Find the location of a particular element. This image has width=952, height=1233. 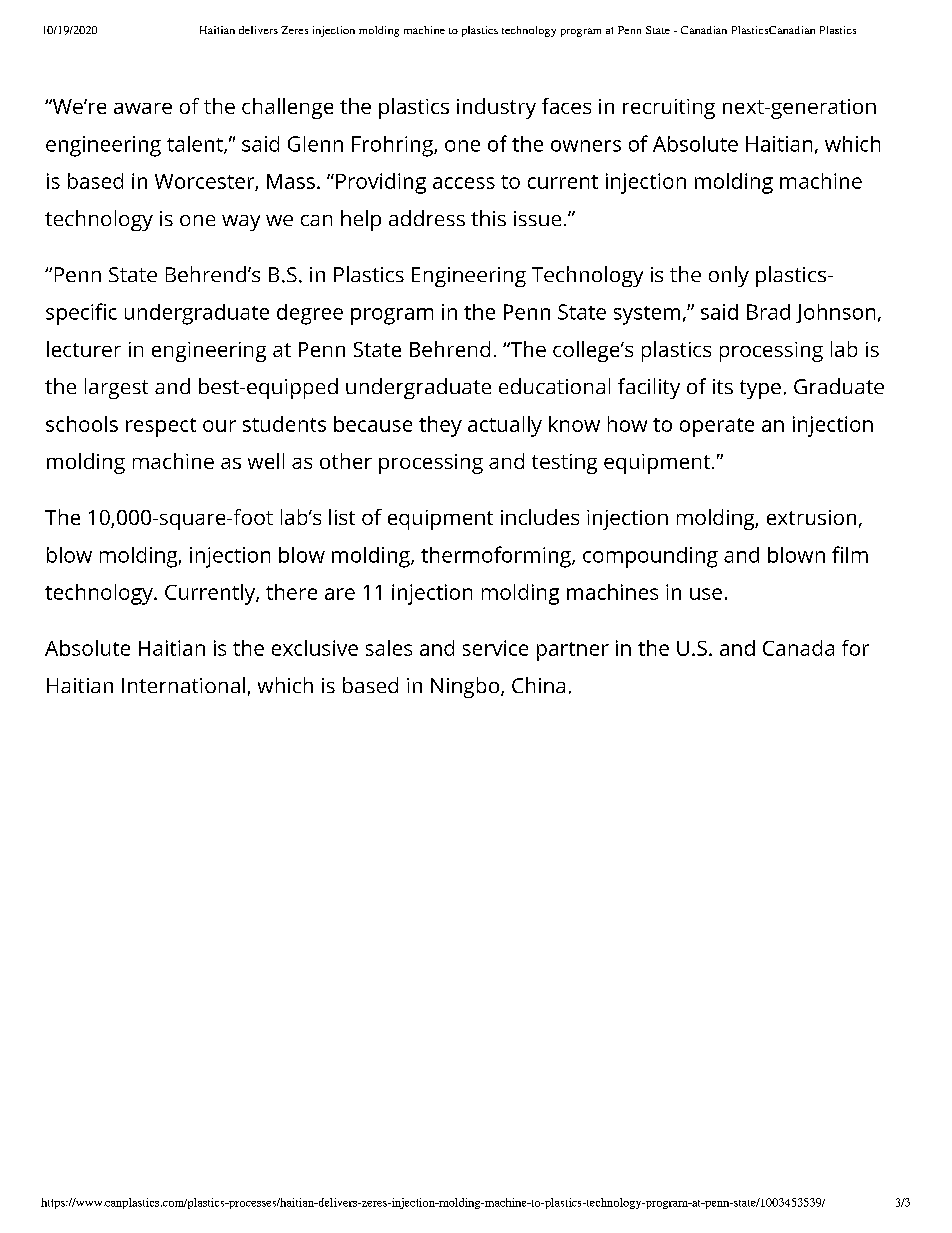

recruiting is located at coordinates (669, 109).
